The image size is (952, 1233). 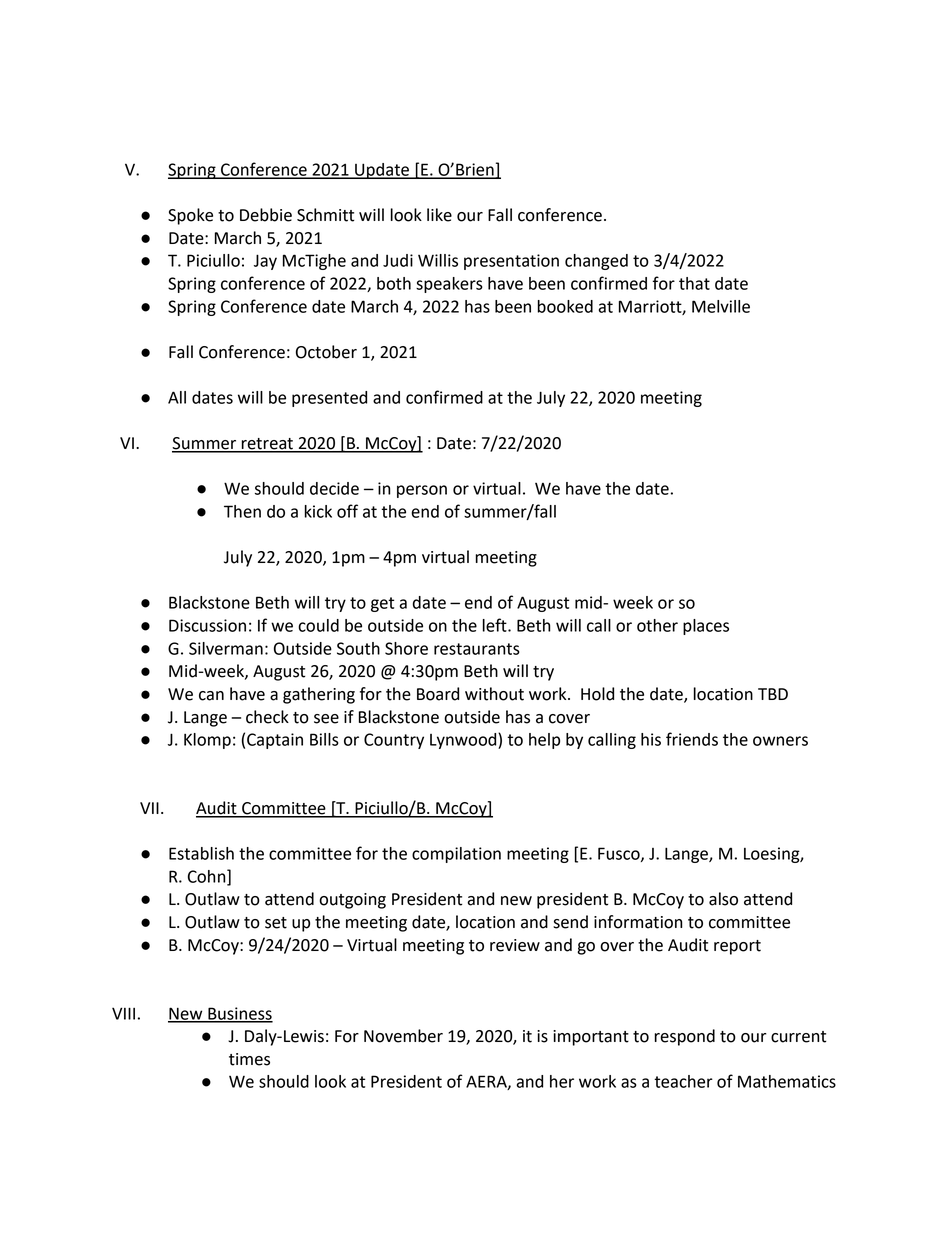 What do you see at coordinates (190, 216) in the screenshot?
I see `Spoke` at bounding box center [190, 216].
